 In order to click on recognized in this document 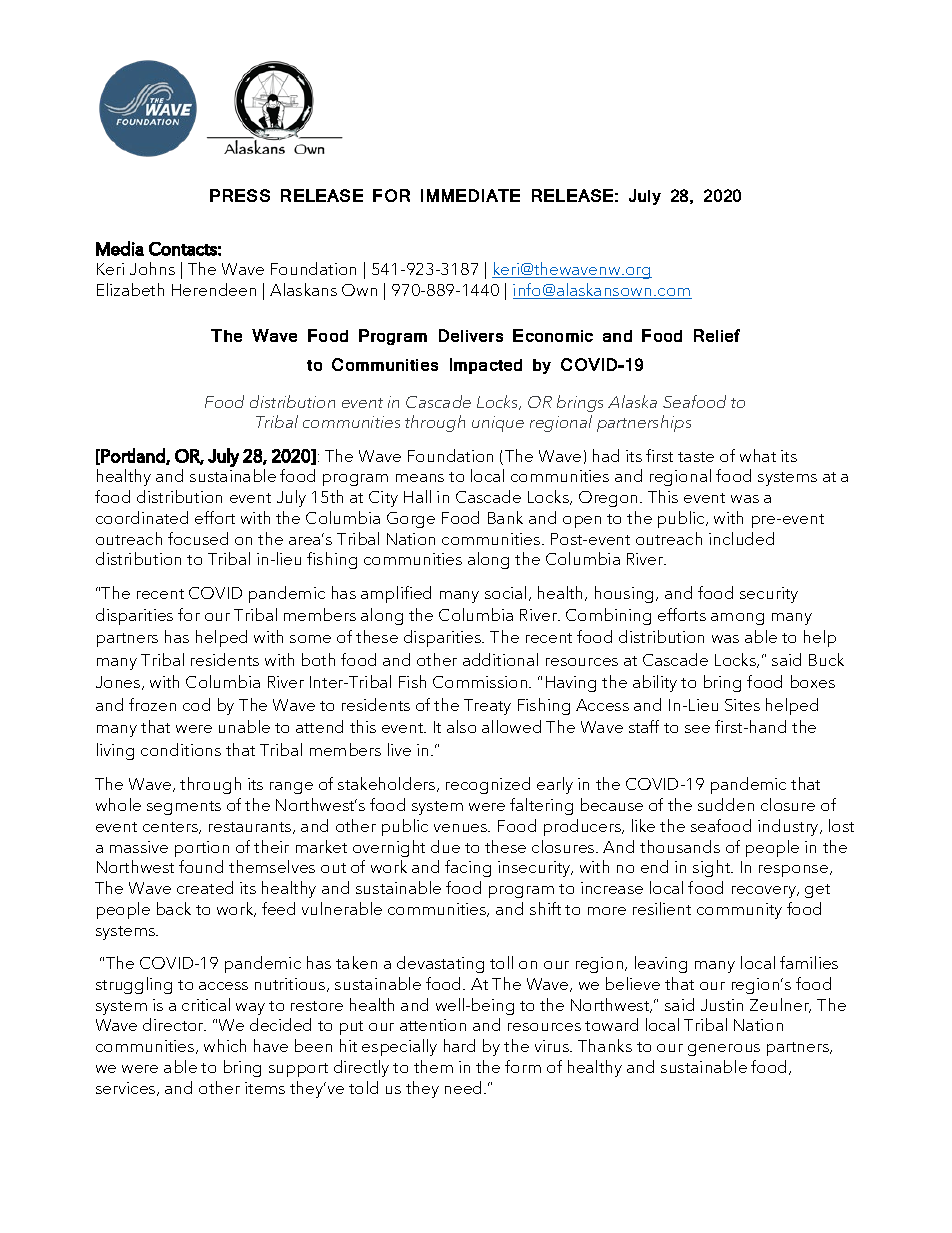, I will do `click(488, 785)`.
